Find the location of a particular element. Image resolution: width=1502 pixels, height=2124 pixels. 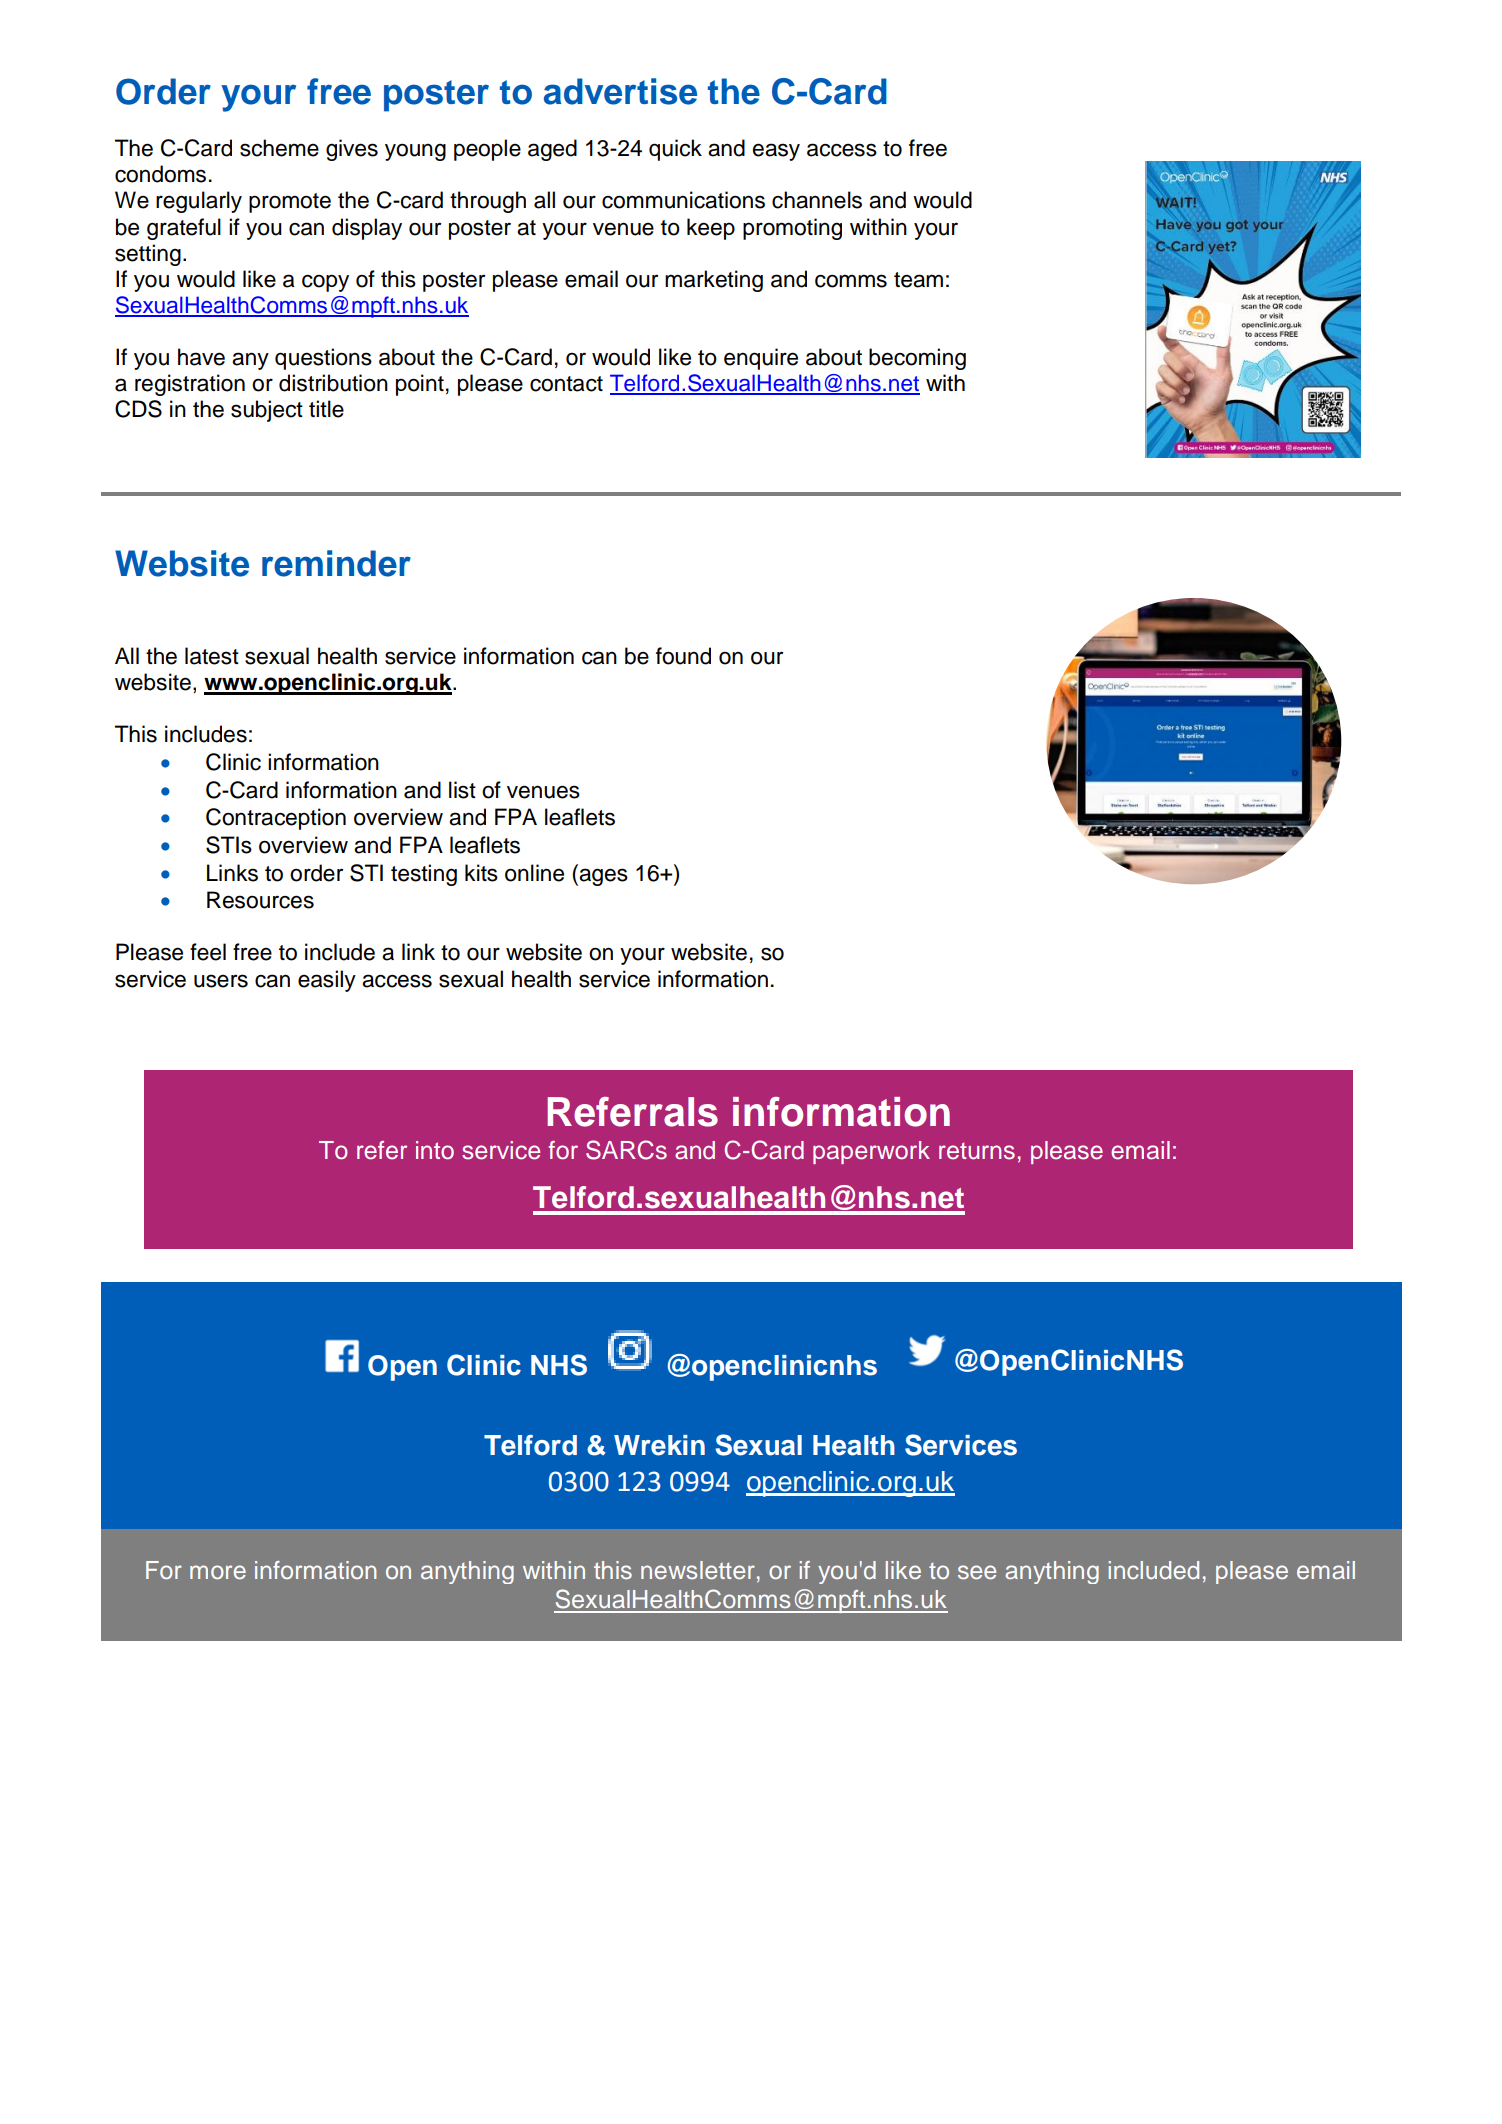

Contraception is located at coordinates (276, 819).
